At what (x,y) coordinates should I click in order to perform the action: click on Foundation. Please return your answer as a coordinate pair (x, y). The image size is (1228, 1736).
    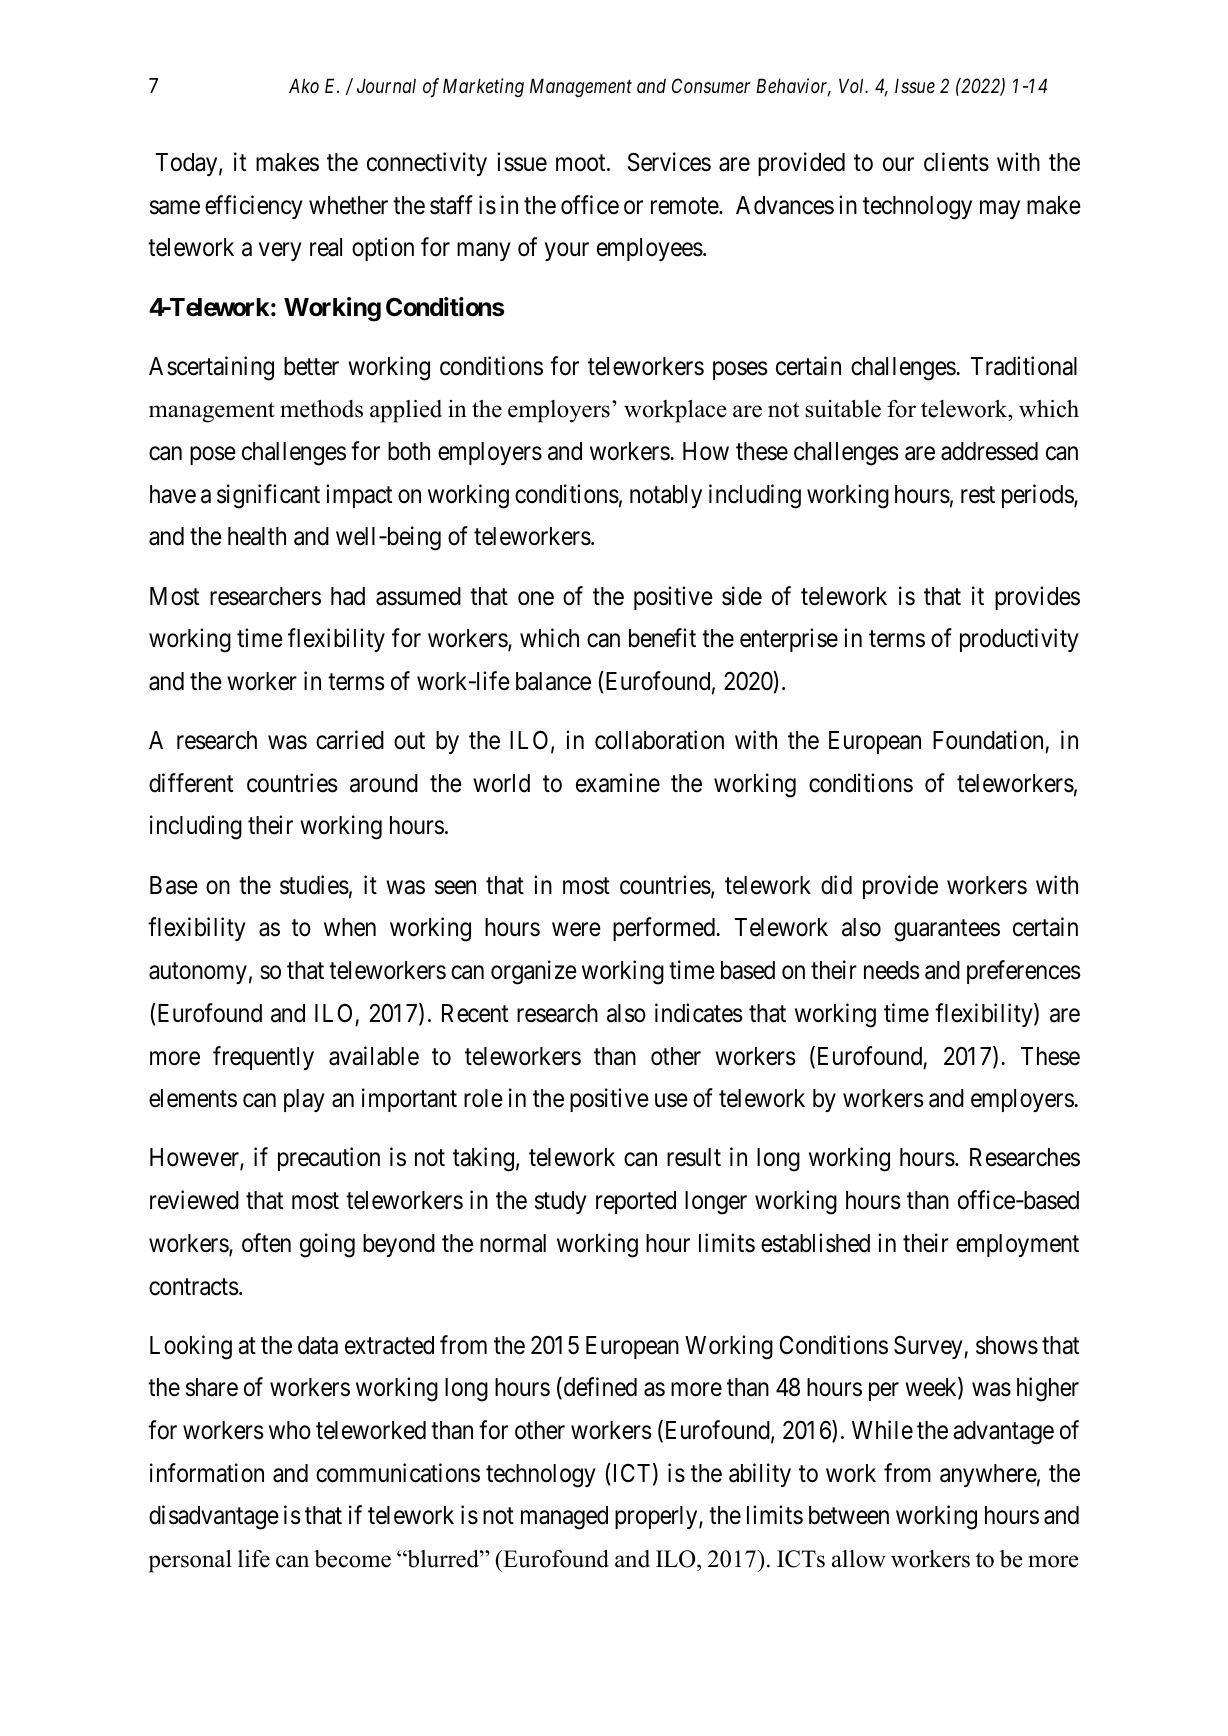
    Looking at the image, I should click on (988, 740).
